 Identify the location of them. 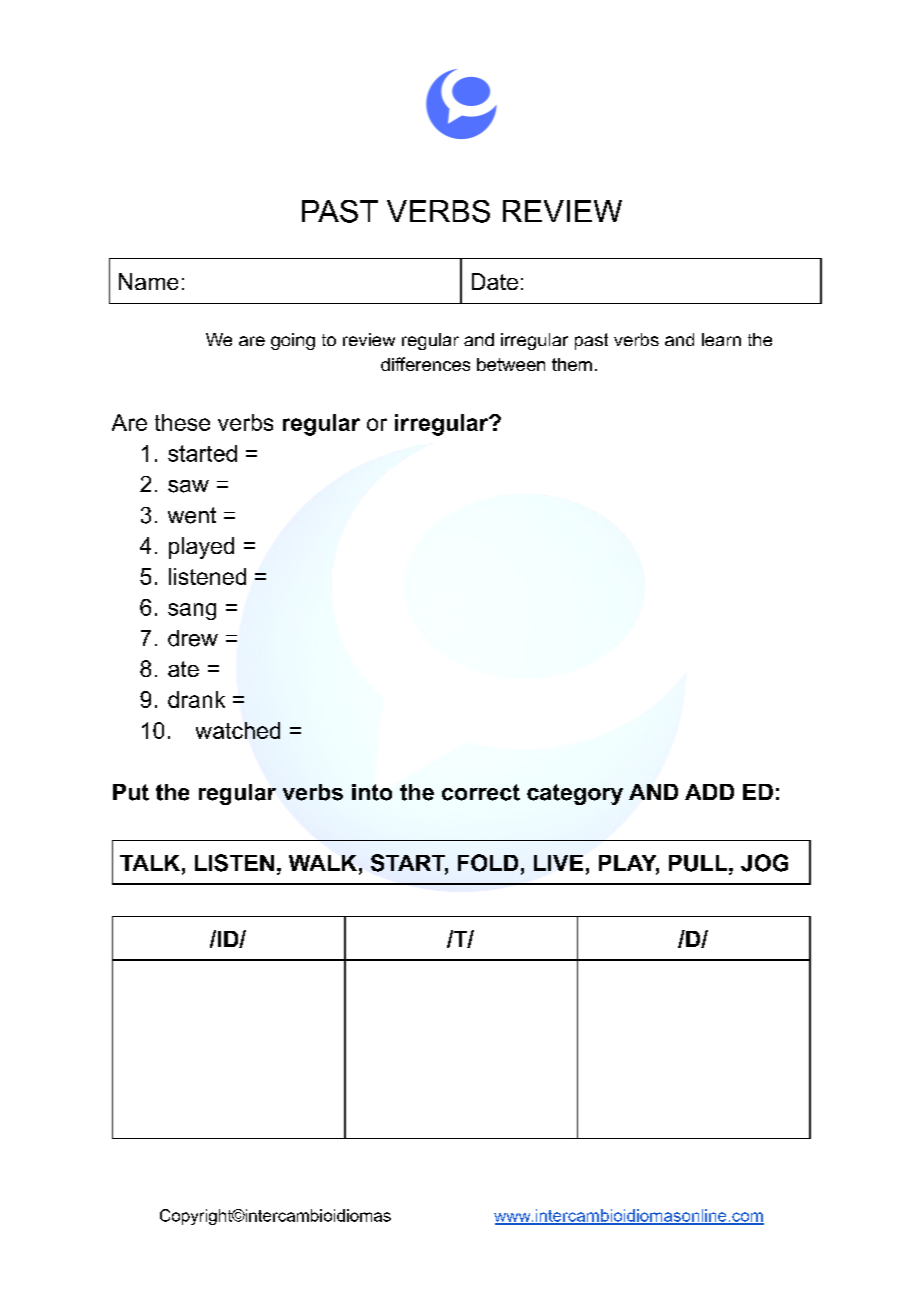
(572, 364).
